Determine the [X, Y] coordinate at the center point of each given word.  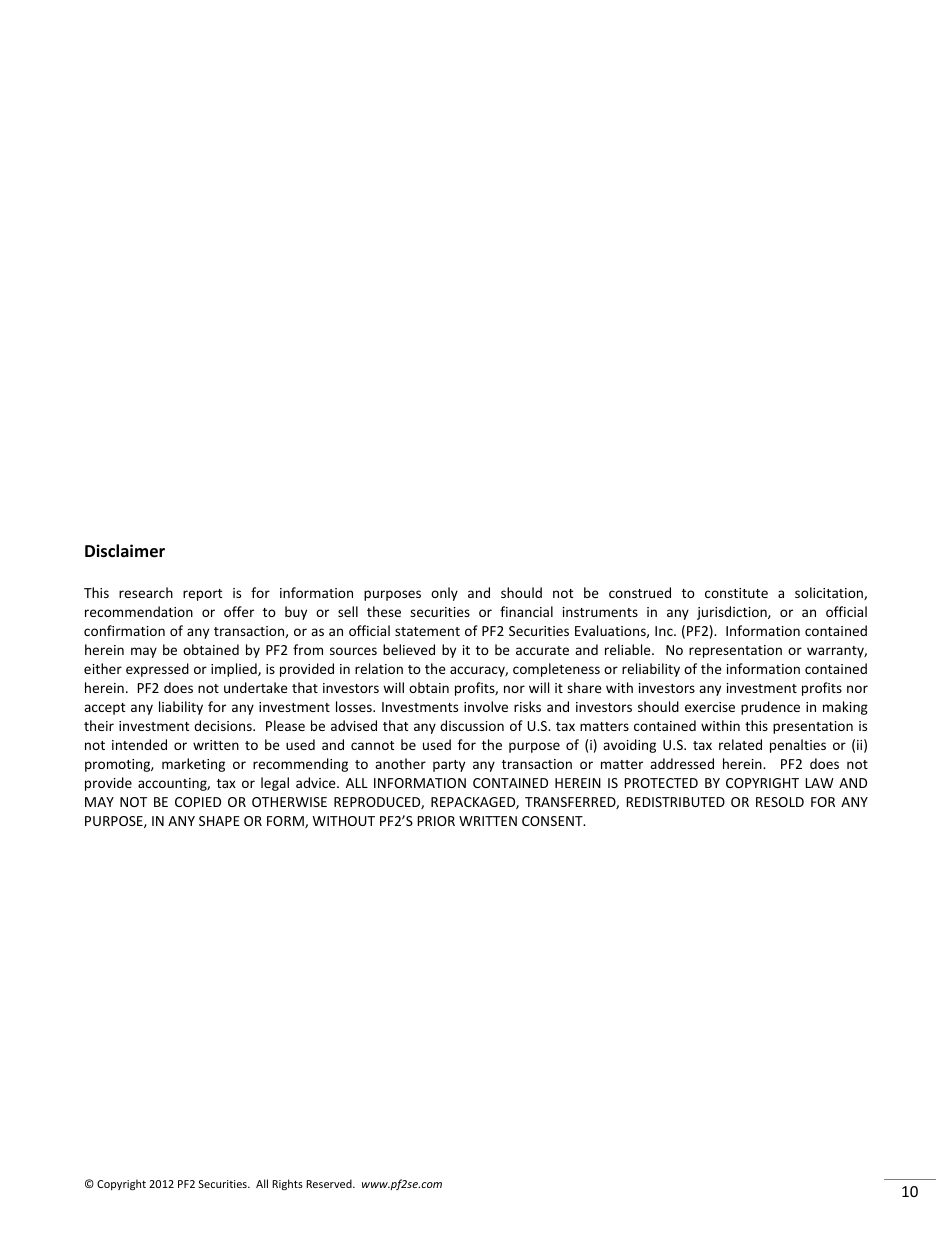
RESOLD [780, 802]
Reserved [330, 1183]
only [444, 594]
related [740, 744]
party [449, 766]
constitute [736, 593]
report [202, 595]
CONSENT [553, 821]
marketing [193, 765]
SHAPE [219, 821]
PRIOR [436, 821]
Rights [287, 1184]
